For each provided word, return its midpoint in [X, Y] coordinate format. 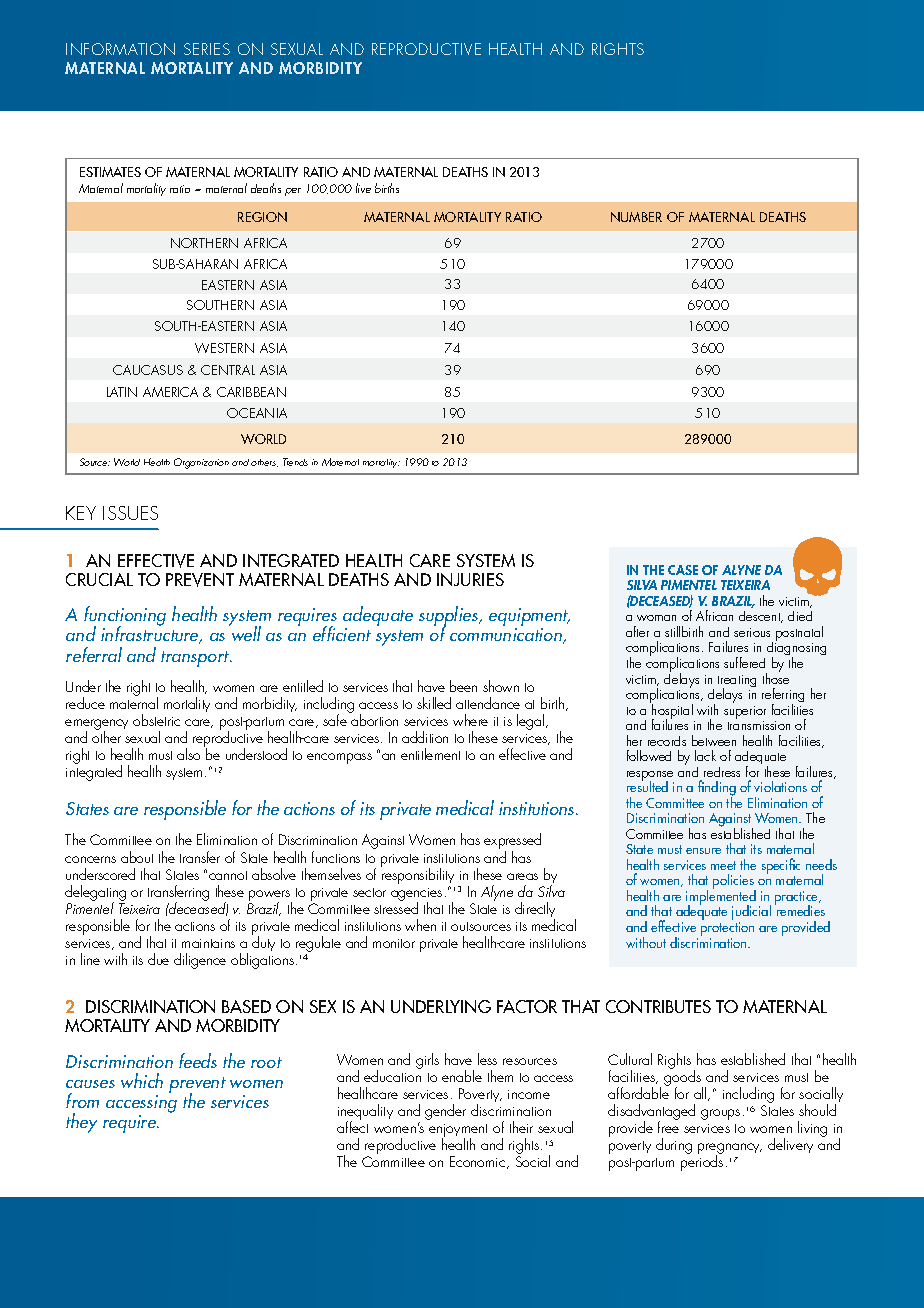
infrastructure [151, 634]
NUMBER [636, 217]
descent [761, 617]
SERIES [207, 49]
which [142, 1080]
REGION [262, 217]
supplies [450, 617]
